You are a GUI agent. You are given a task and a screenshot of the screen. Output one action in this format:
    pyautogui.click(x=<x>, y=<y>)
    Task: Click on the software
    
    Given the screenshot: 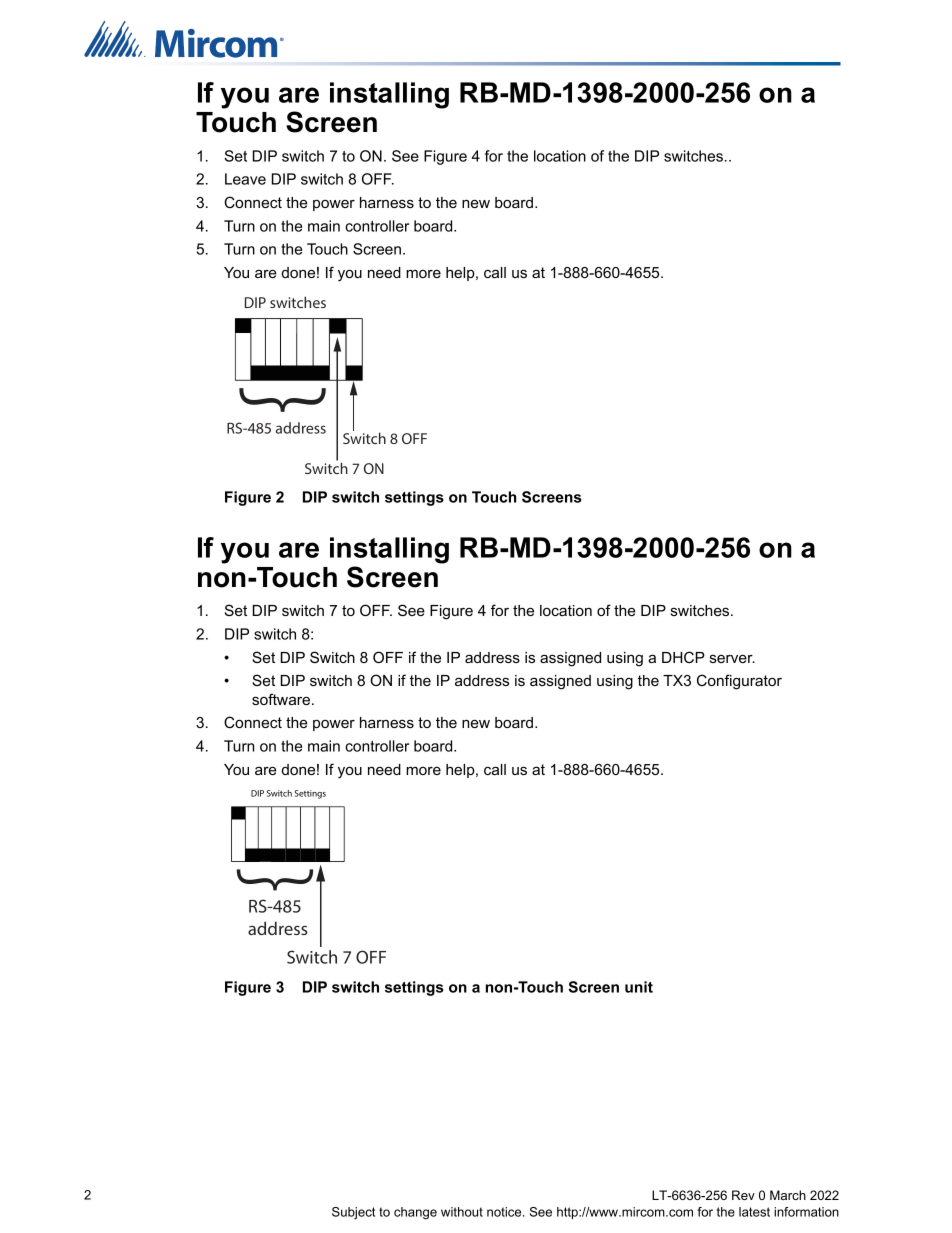 What is the action you would take?
    pyautogui.click(x=282, y=699)
